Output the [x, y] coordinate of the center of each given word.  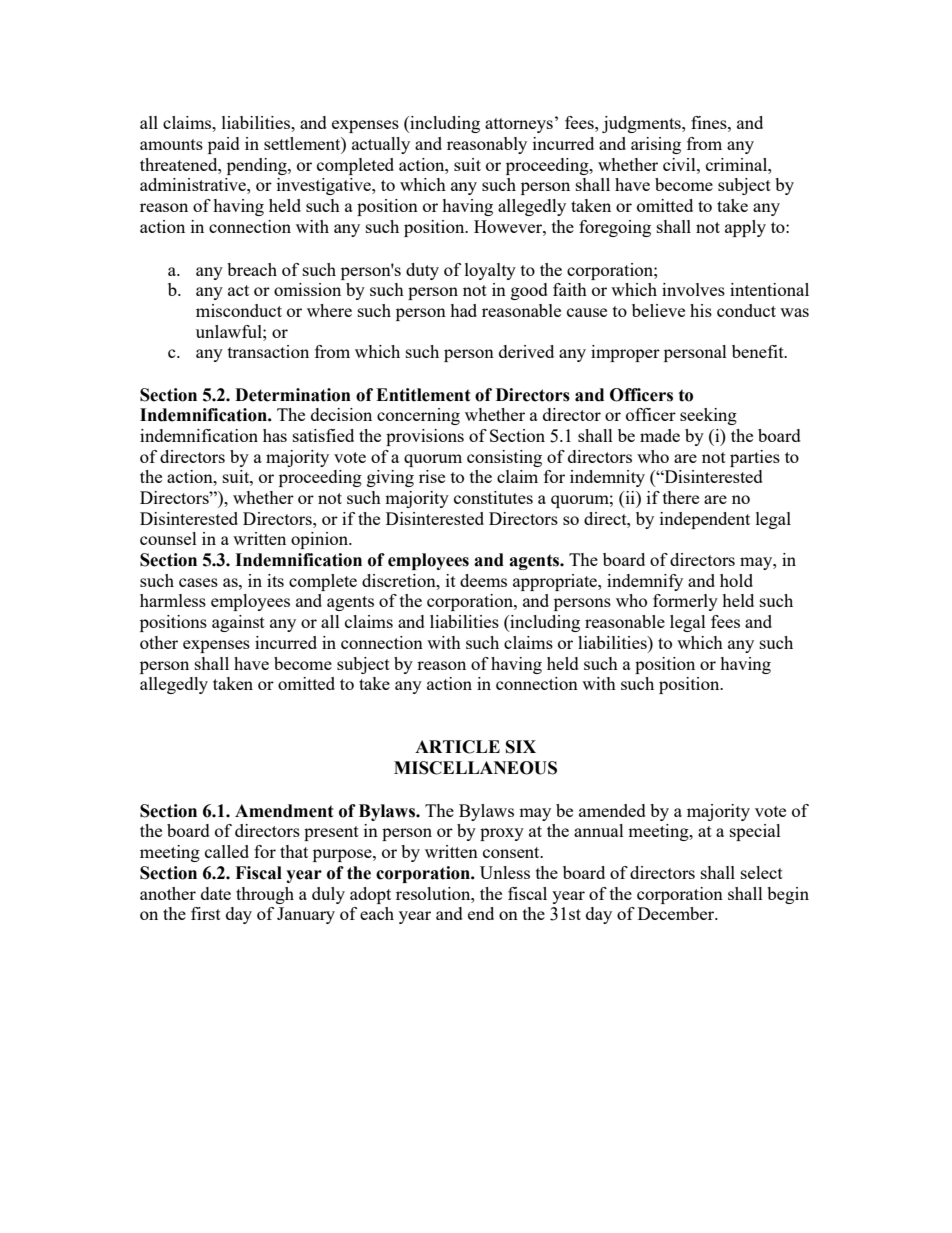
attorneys [519, 125]
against [238, 623]
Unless [505, 872]
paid [224, 145]
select [762, 872]
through [265, 895]
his [701, 310]
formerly [685, 602]
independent [705, 520]
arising [656, 145]
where [329, 310]
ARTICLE [457, 747]
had [463, 310]
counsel [168, 538]
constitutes [493, 497]
